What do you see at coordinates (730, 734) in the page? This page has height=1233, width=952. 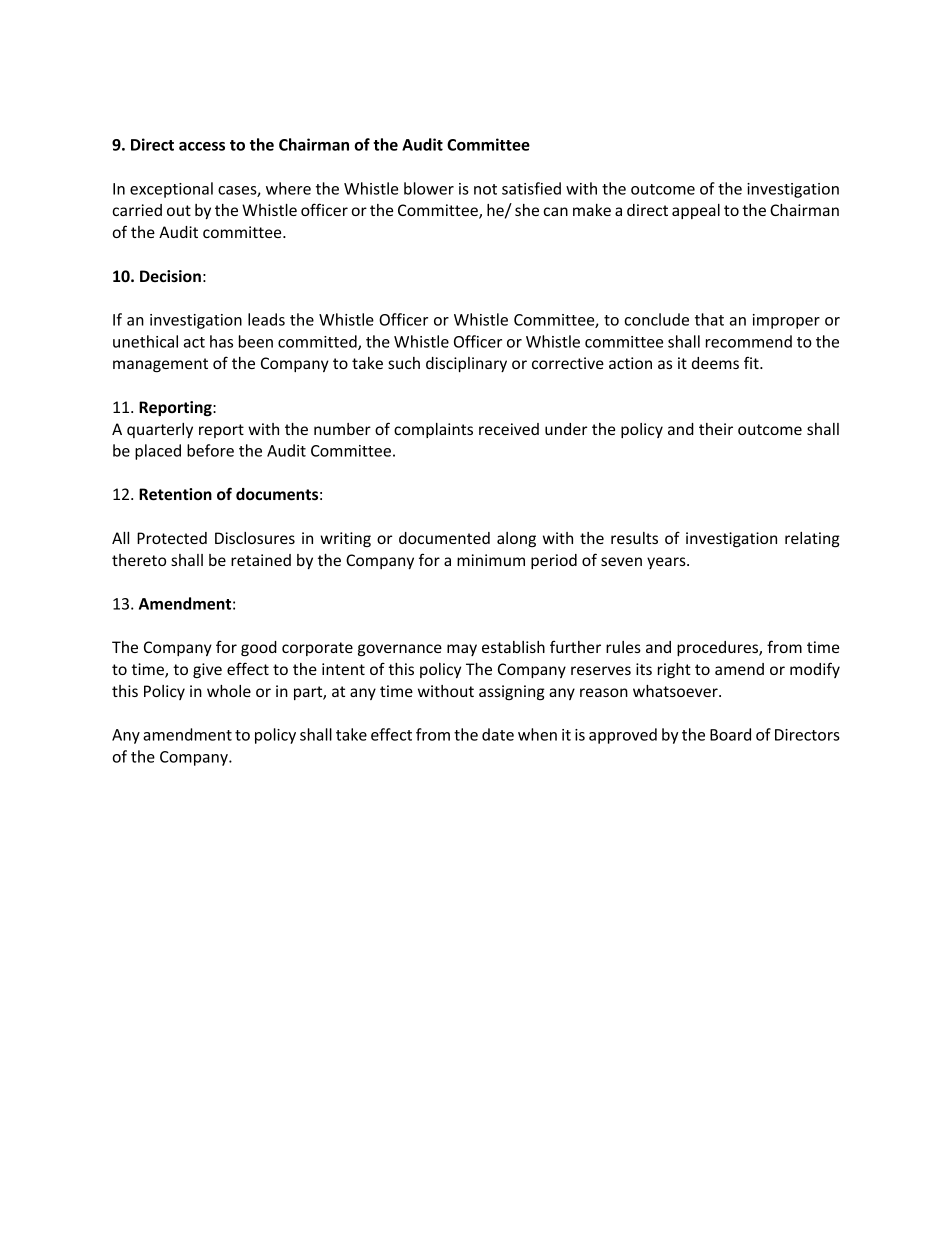 I see `Board` at bounding box center [730, 734].
